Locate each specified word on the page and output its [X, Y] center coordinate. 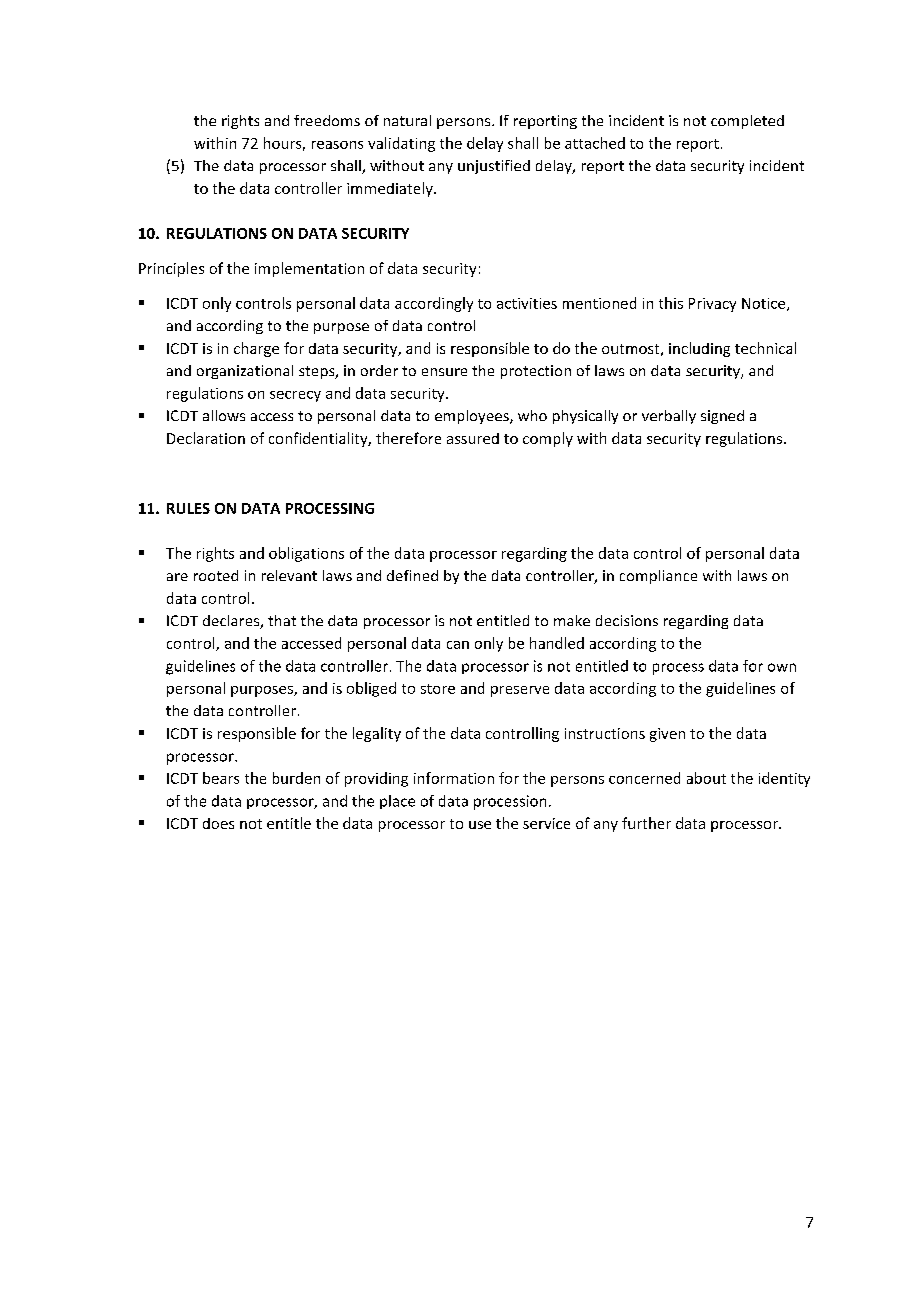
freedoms [327, 120]
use [480, 825]
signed [722, 417]
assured [473, 438]
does [218, 823]
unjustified [494, 167]
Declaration [206, 438]
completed [747, 122]
